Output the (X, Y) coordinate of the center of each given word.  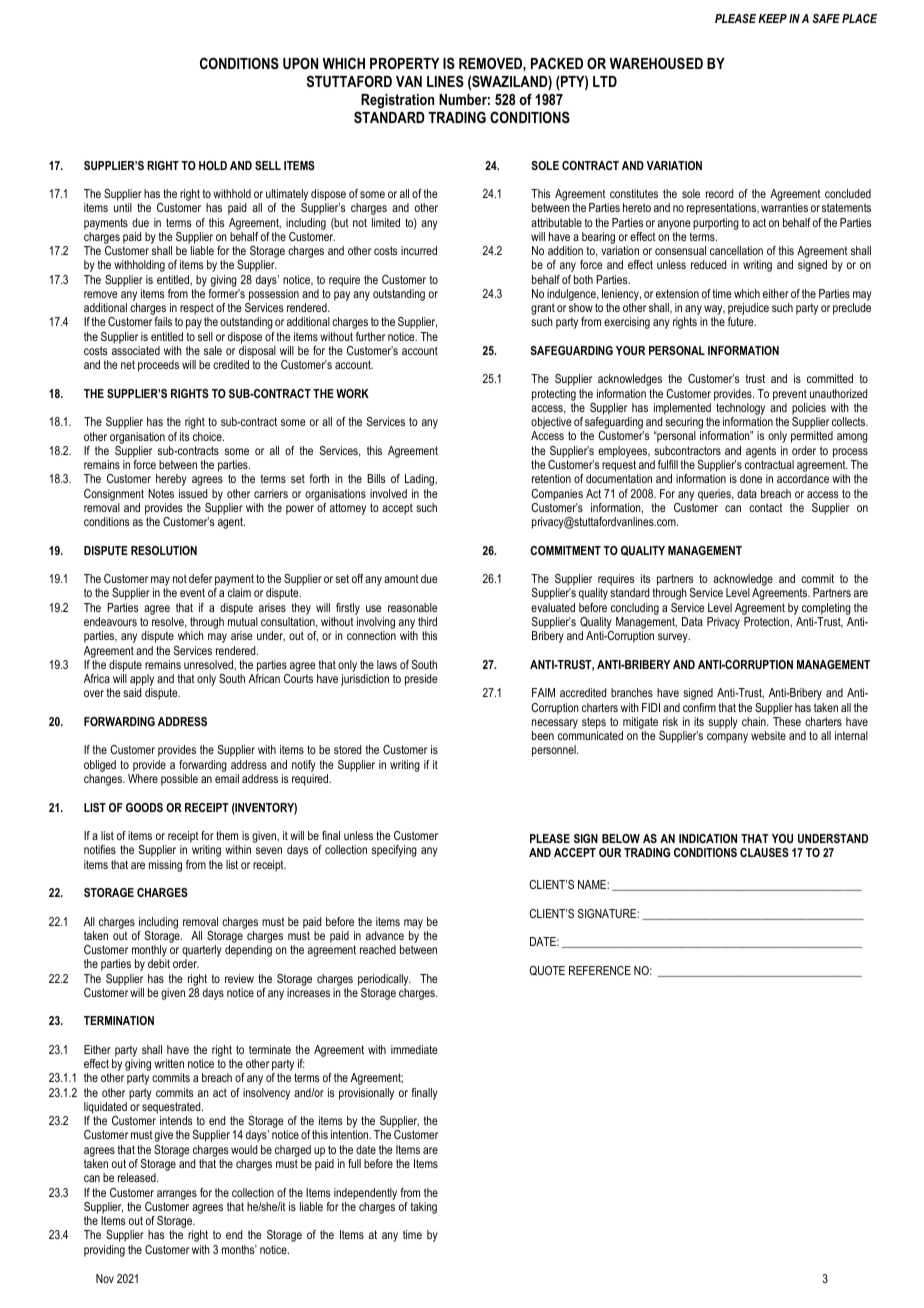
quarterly (202, 952)
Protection (767, 621)
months (239, 1249)
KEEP (772, 18)
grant (543, 310)
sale (213, 350)
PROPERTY (404, 63)
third (427, 621)
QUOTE (547, 971)
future (742, 321)
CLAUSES (764, 852)
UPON (300, 63)
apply (142, 681)
